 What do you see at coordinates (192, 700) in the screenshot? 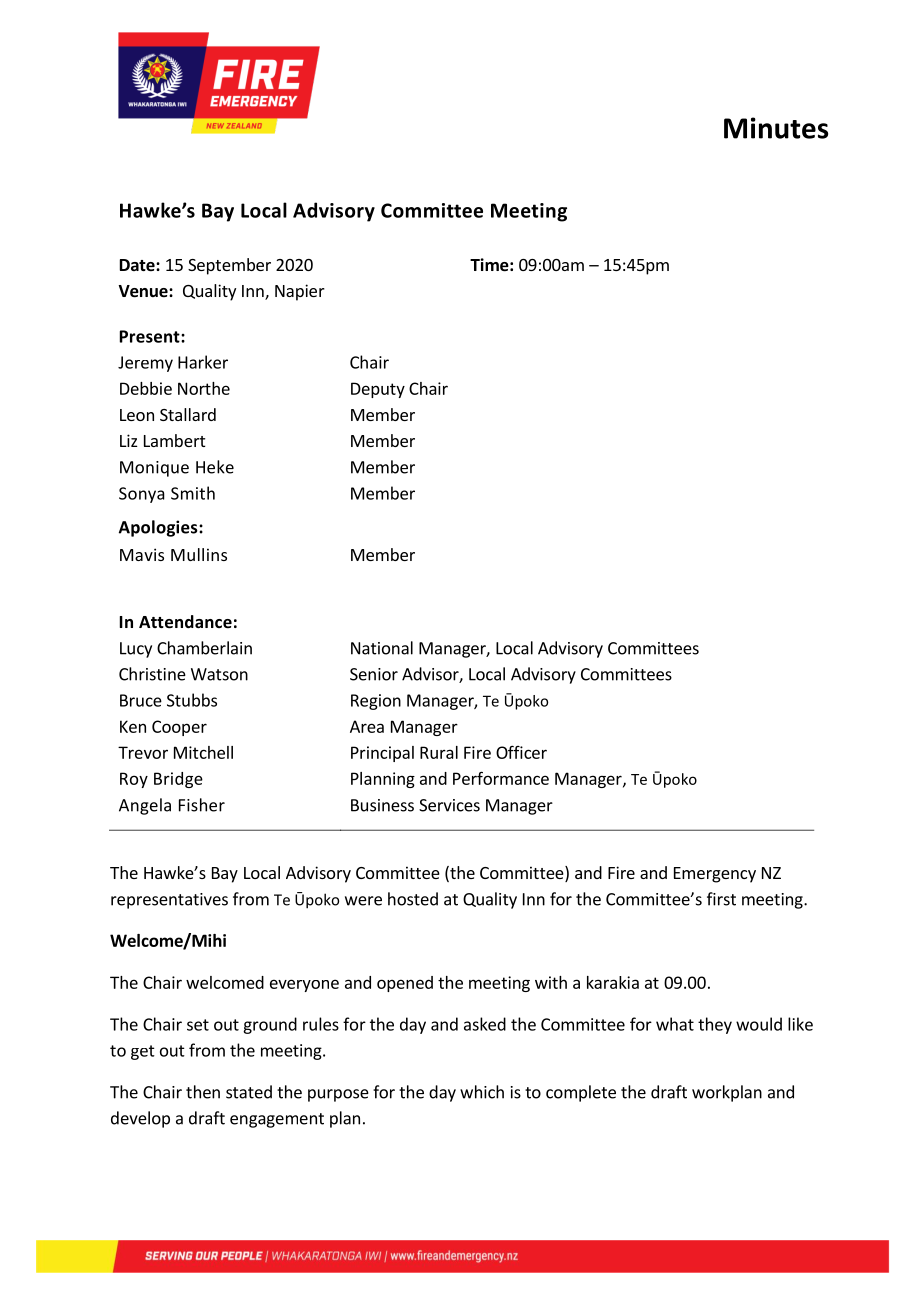
I see `Stubbs` at bounding box center [192, 700].
